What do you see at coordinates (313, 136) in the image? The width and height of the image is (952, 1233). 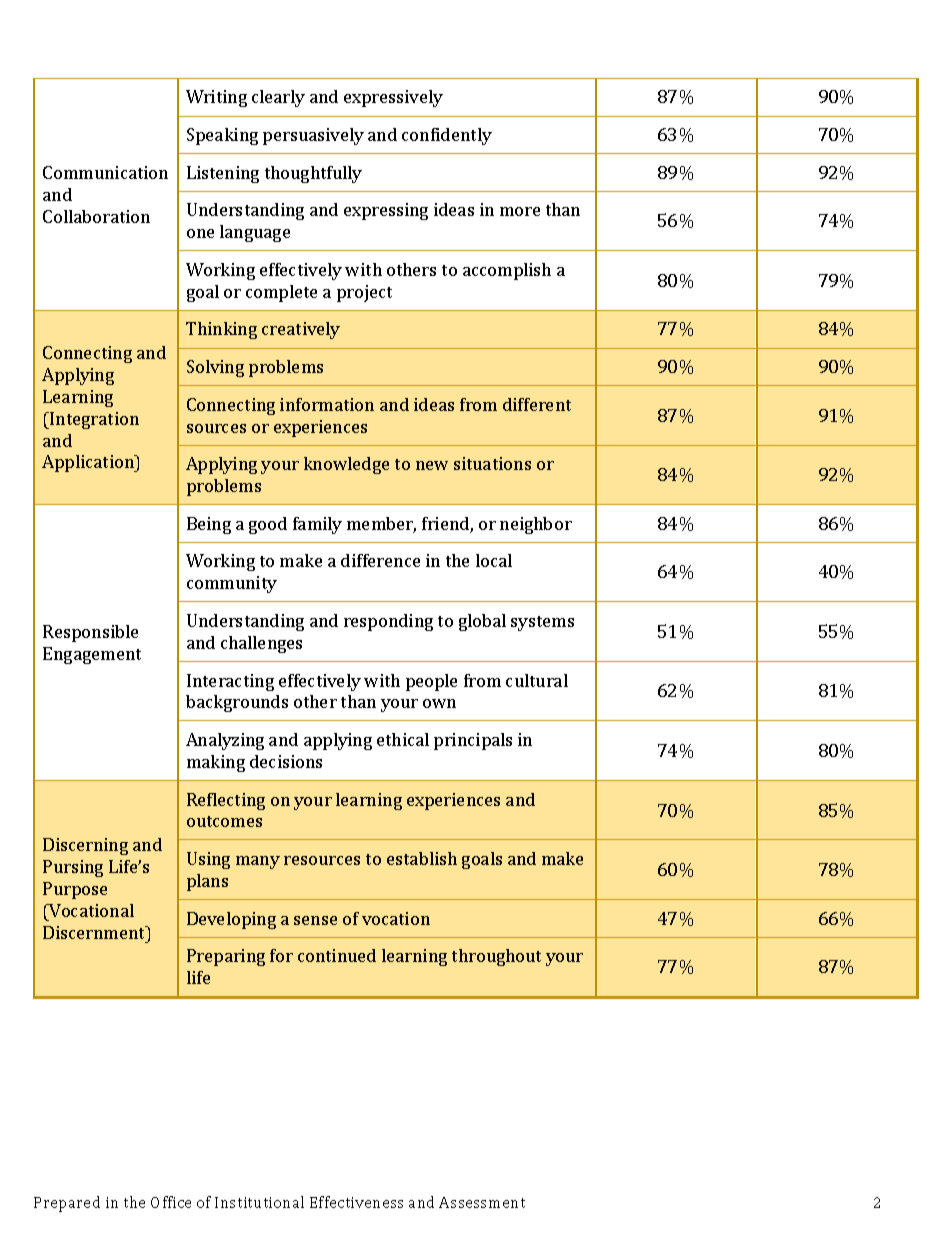 I see `persuasively` at bounding box center [313, 136].
